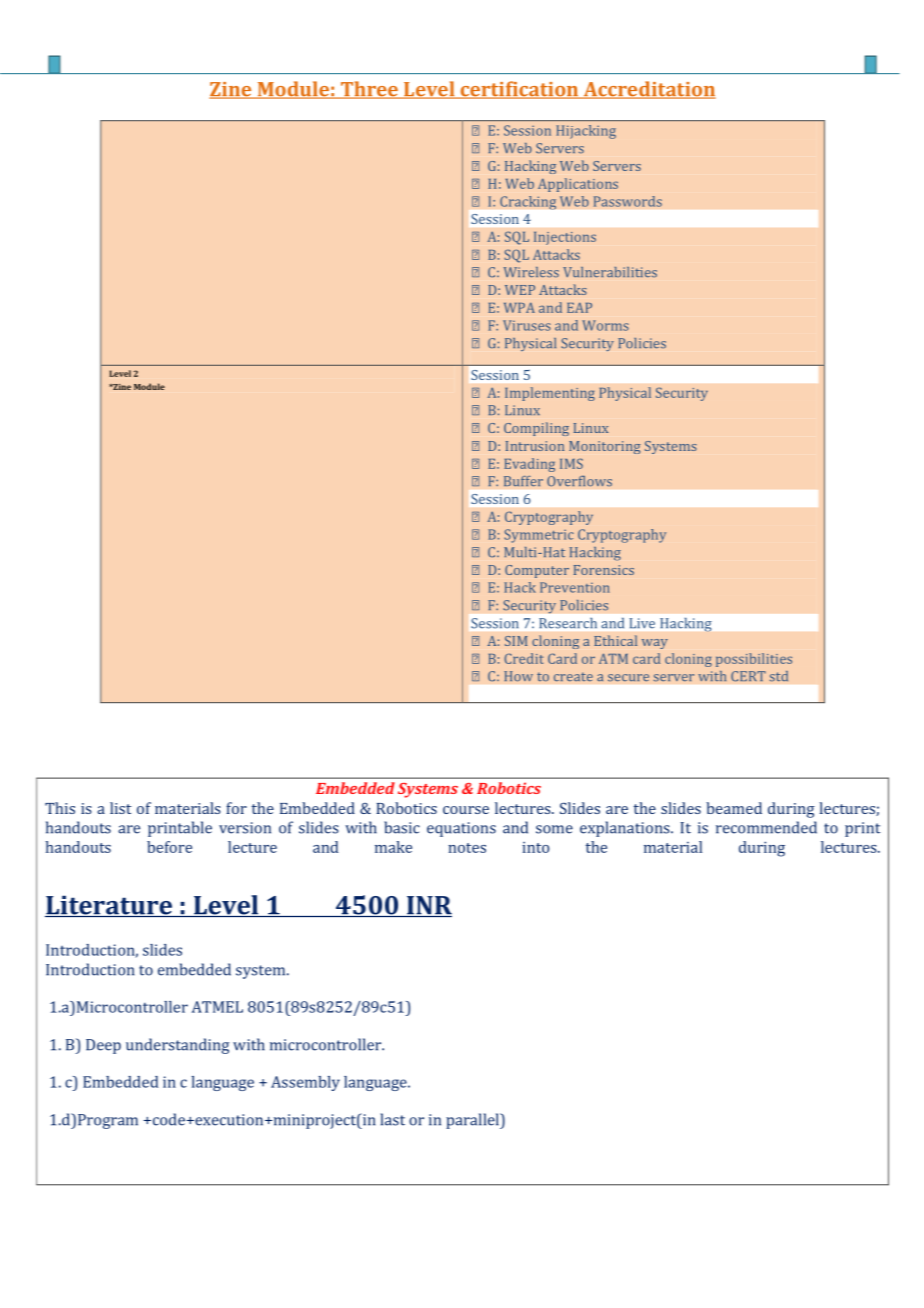 The image size is (924, 1308). Describe the element at coordinates (579, 481) in the page. I see `Overflows` at that location.
